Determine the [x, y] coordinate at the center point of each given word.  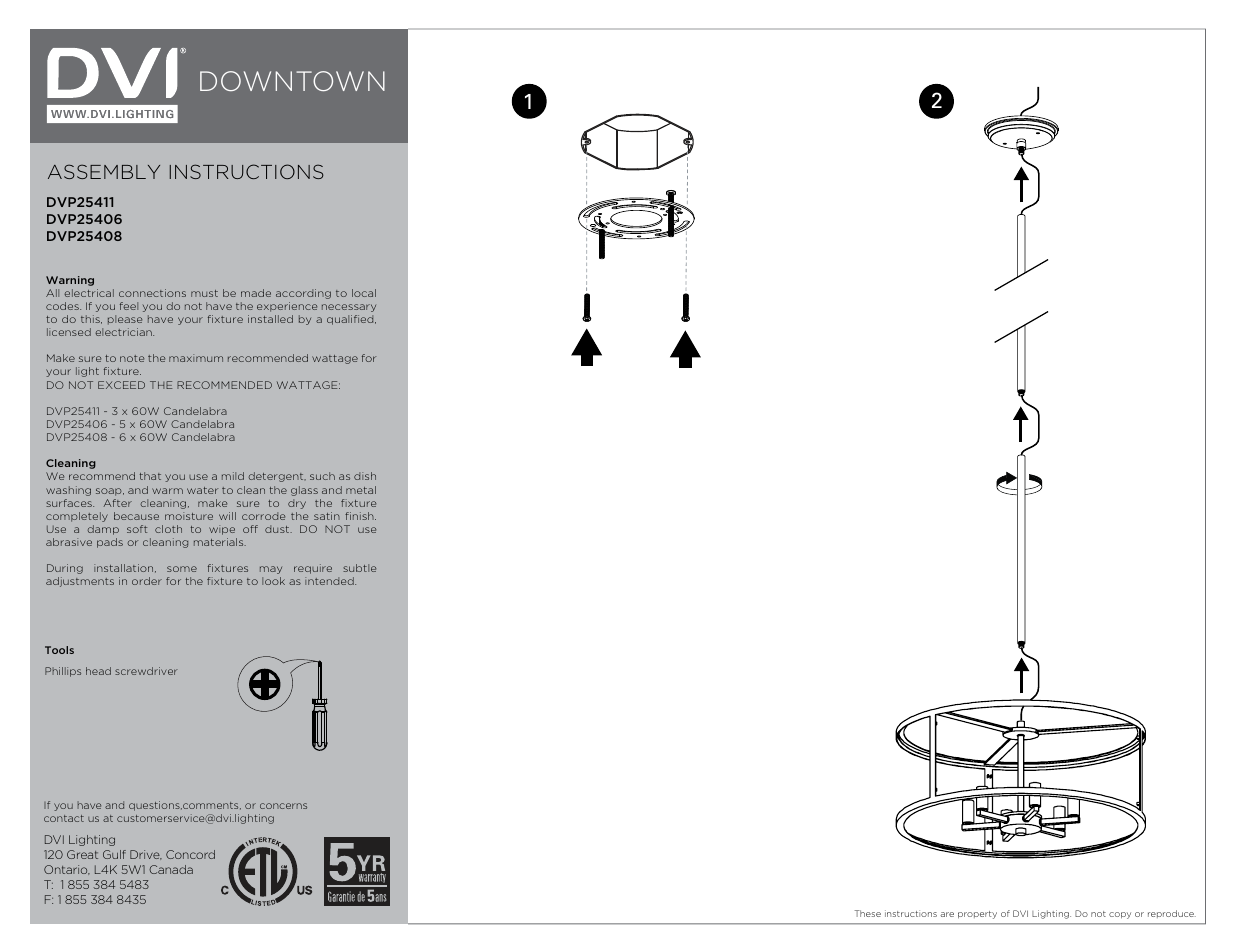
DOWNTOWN [292, 81]
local [364, 293]
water [202, 490]
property [977, 915]
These [867, 913]
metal [361, 490]
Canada [171, 869]
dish [365, 476]
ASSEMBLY [104, 171]
